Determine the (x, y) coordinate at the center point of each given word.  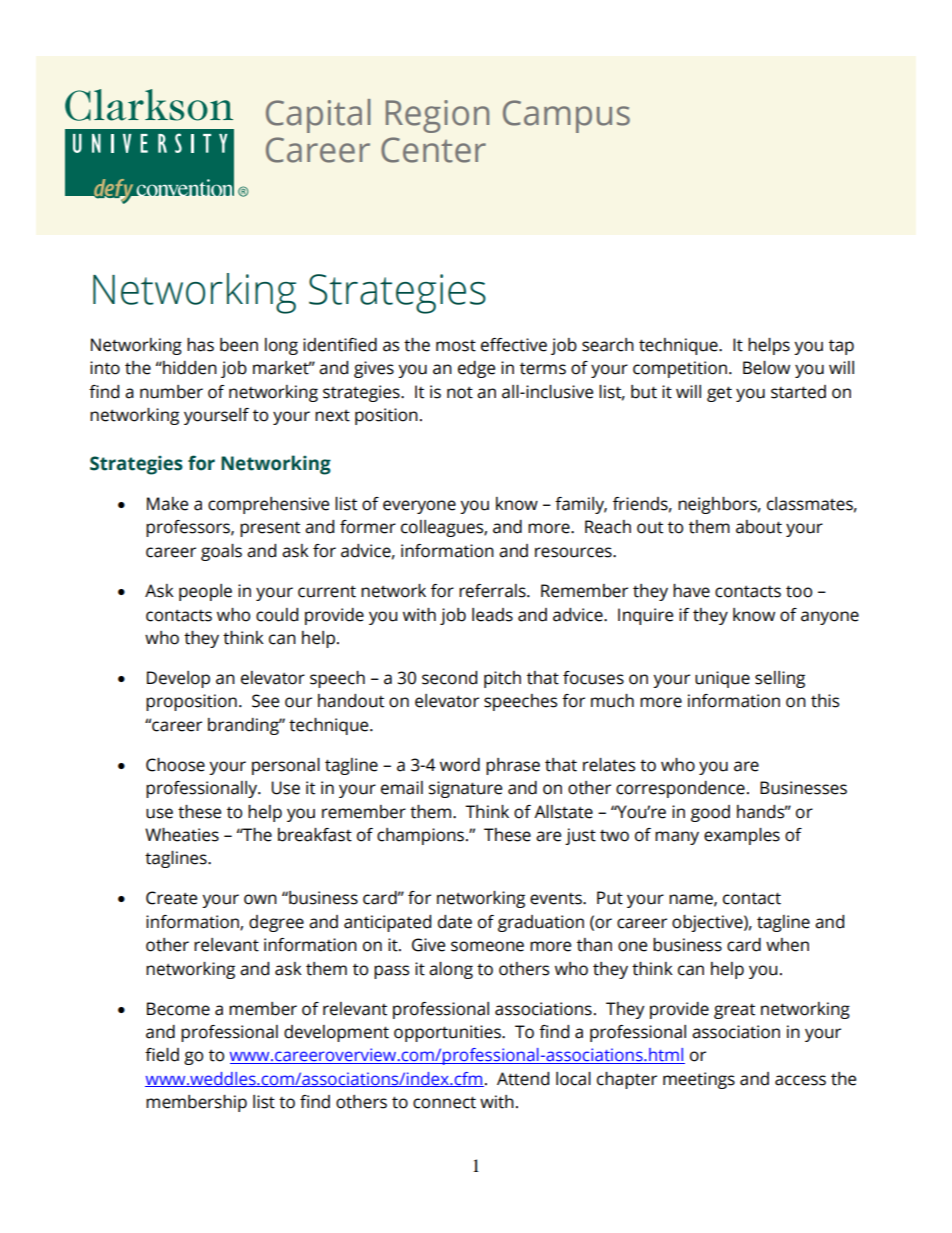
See (265, 701)
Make (167, 504)
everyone (419, 507)
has (200, 345)
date (455, 922)
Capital (318, 116)
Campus (566, 116)
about (759, 527)
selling (780, 679)
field (162, 1055)
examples (742, 836)
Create (171, 898)
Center (433, 150)
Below (766, 368)
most (456, 346)
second (449, 678)
